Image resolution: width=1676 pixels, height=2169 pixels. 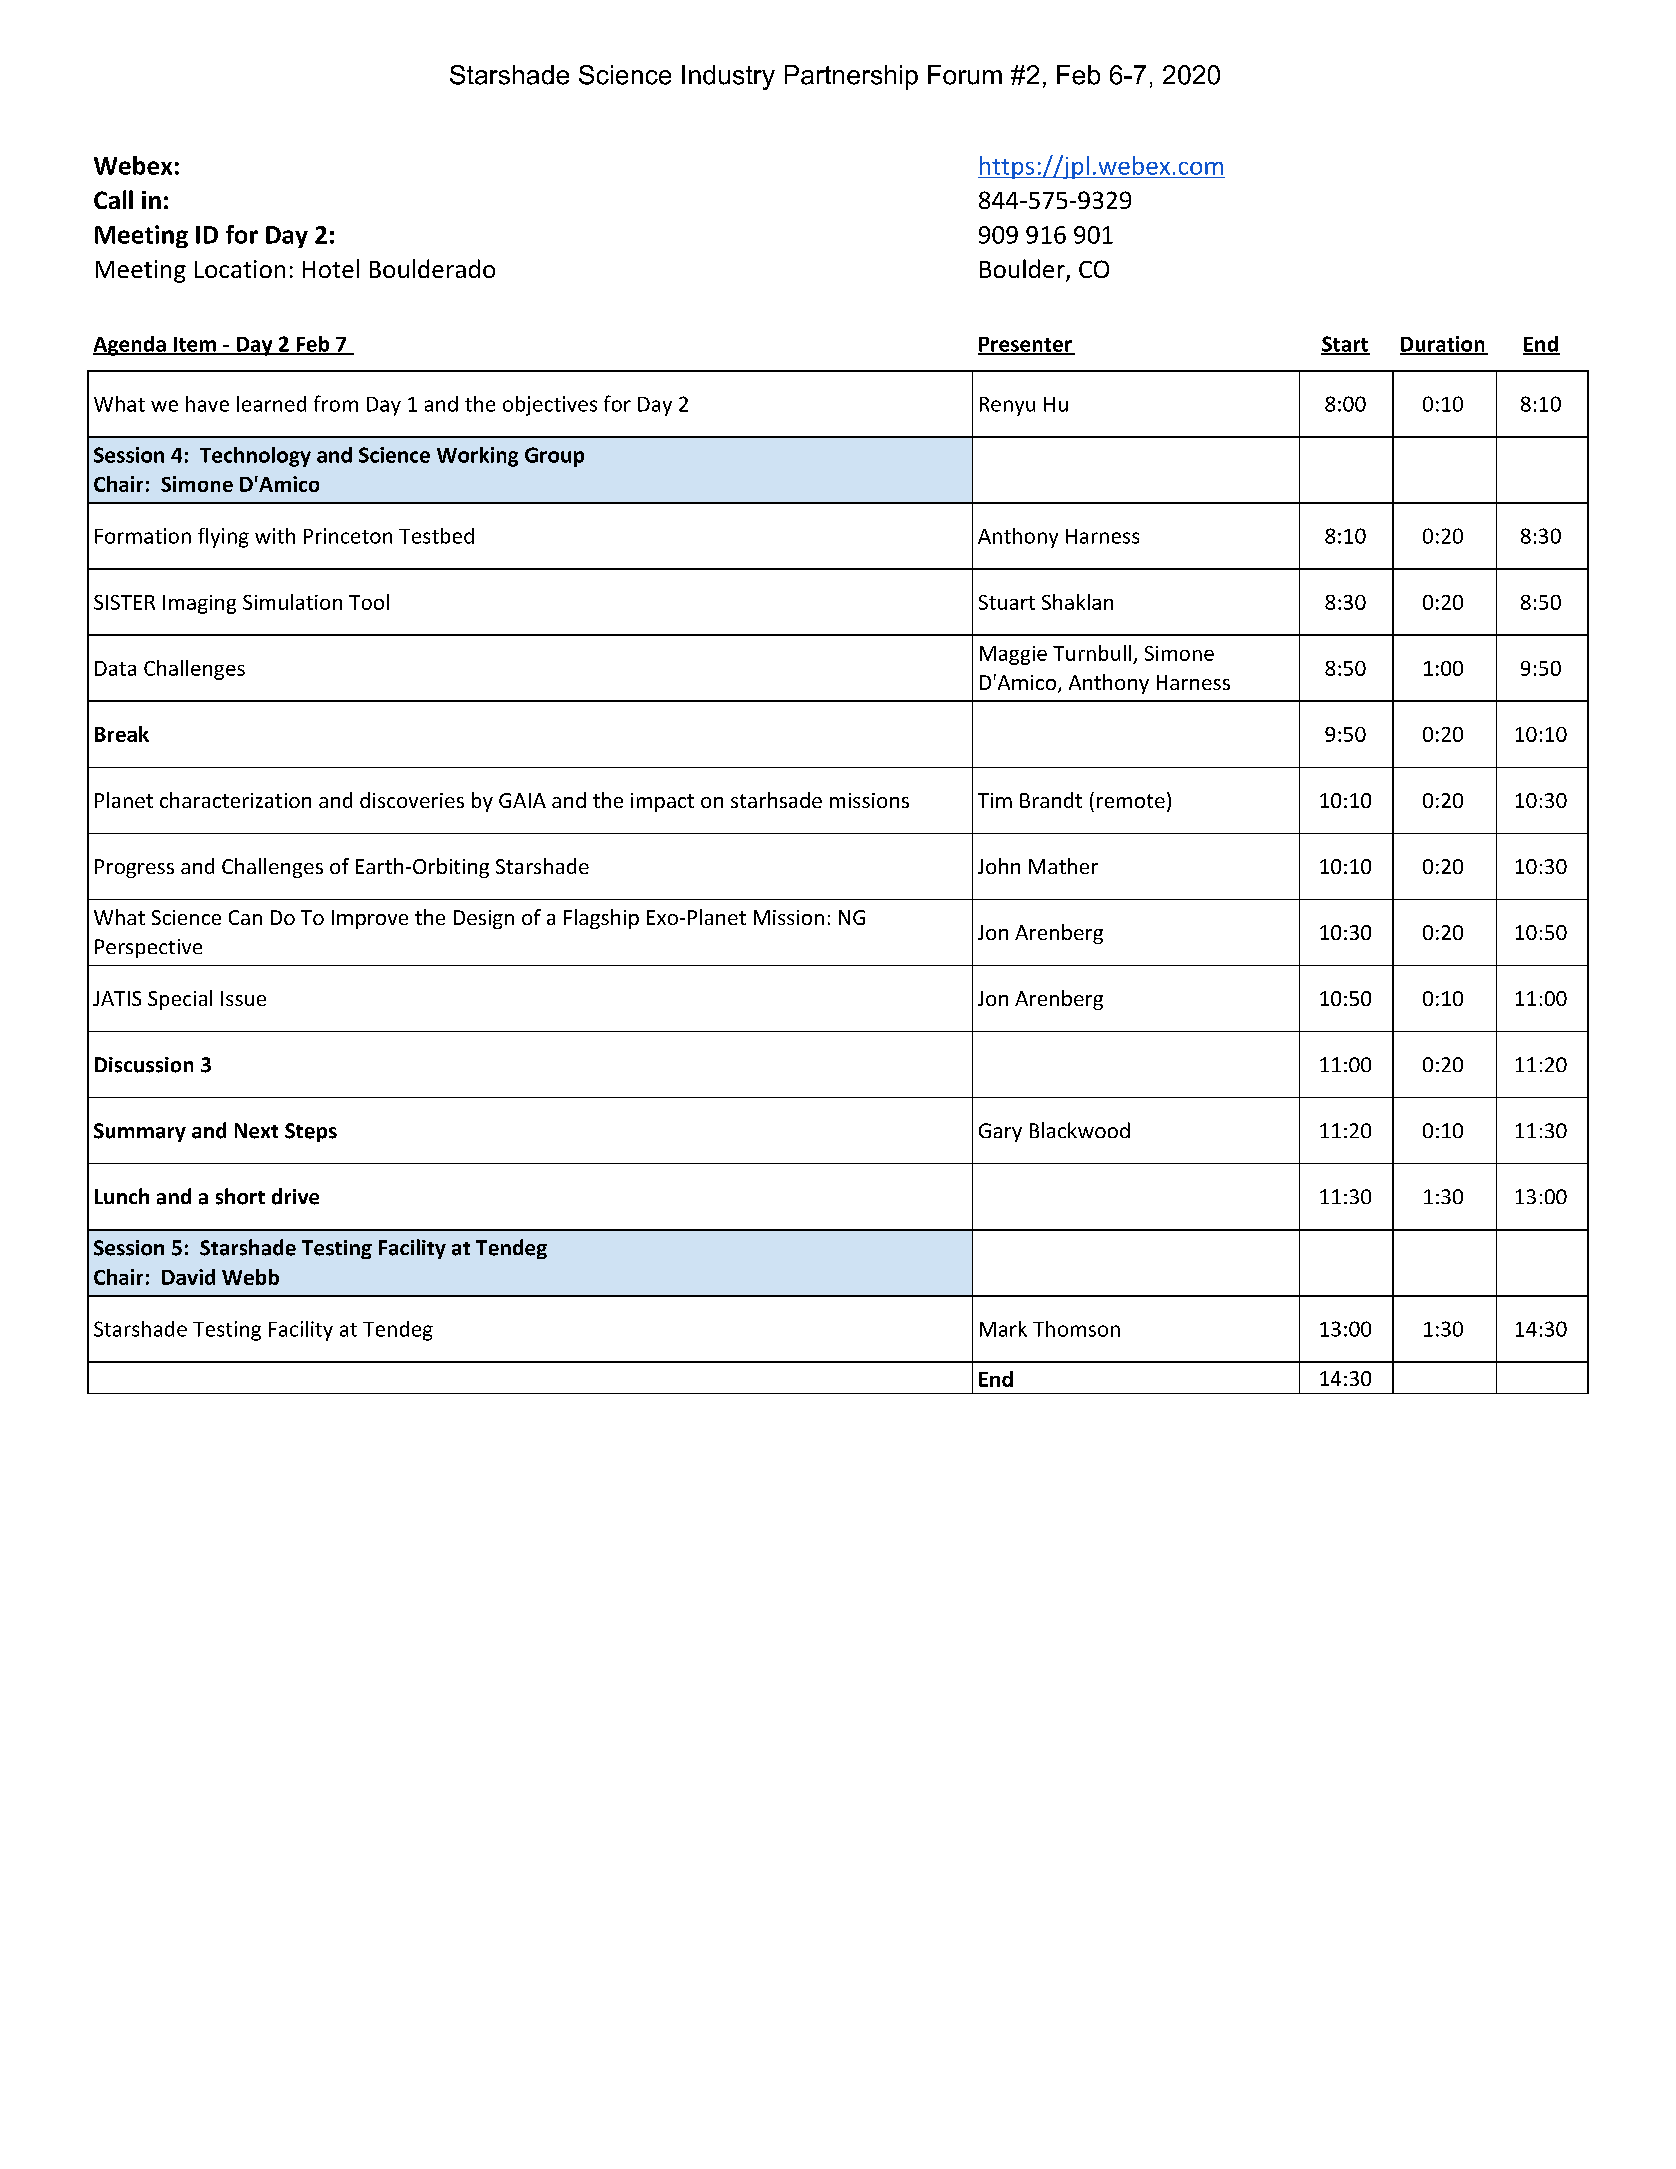 I want to click on Simulation, so click(x=292, y=602).
